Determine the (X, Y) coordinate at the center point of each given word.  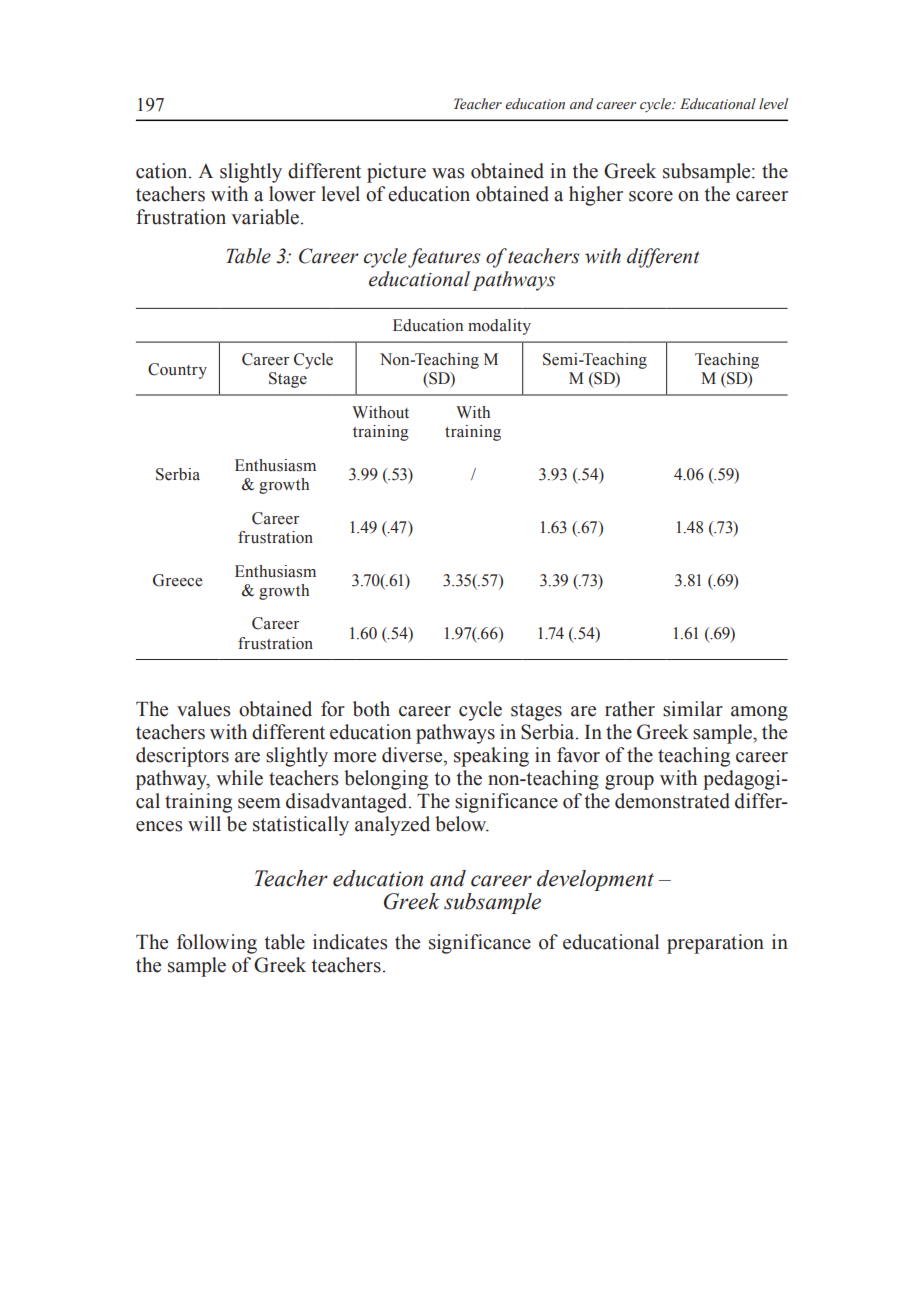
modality (499, 327)
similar (693, 709)
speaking (491, 757)
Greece (177, 580)
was (448, 173)
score (651, 196)
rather (630, 709)
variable (265, 217)
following (217, 944)
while (239, 778)
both (371, 709)
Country (177, 371)
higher (596, 196)
